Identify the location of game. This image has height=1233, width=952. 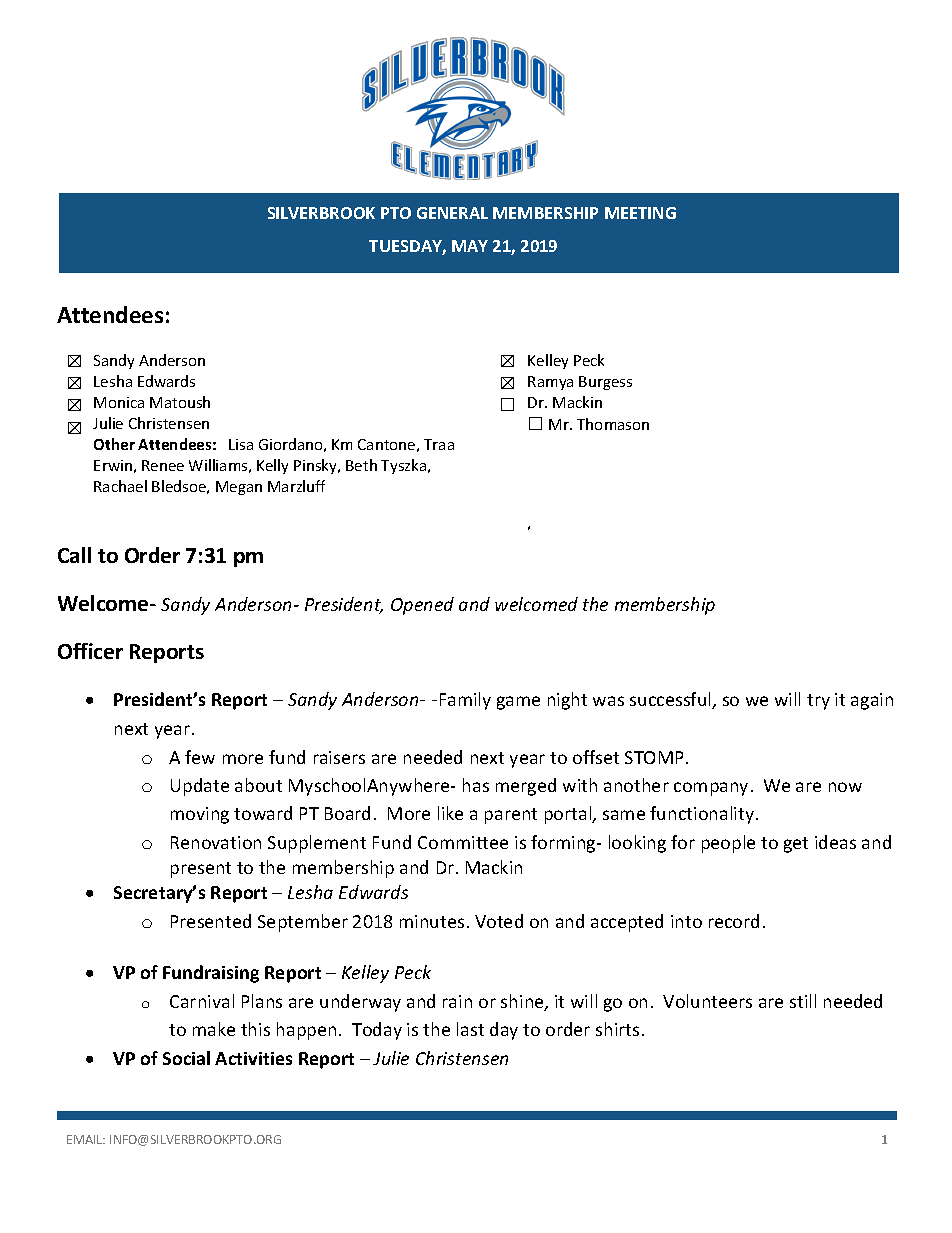
(518, 703).
